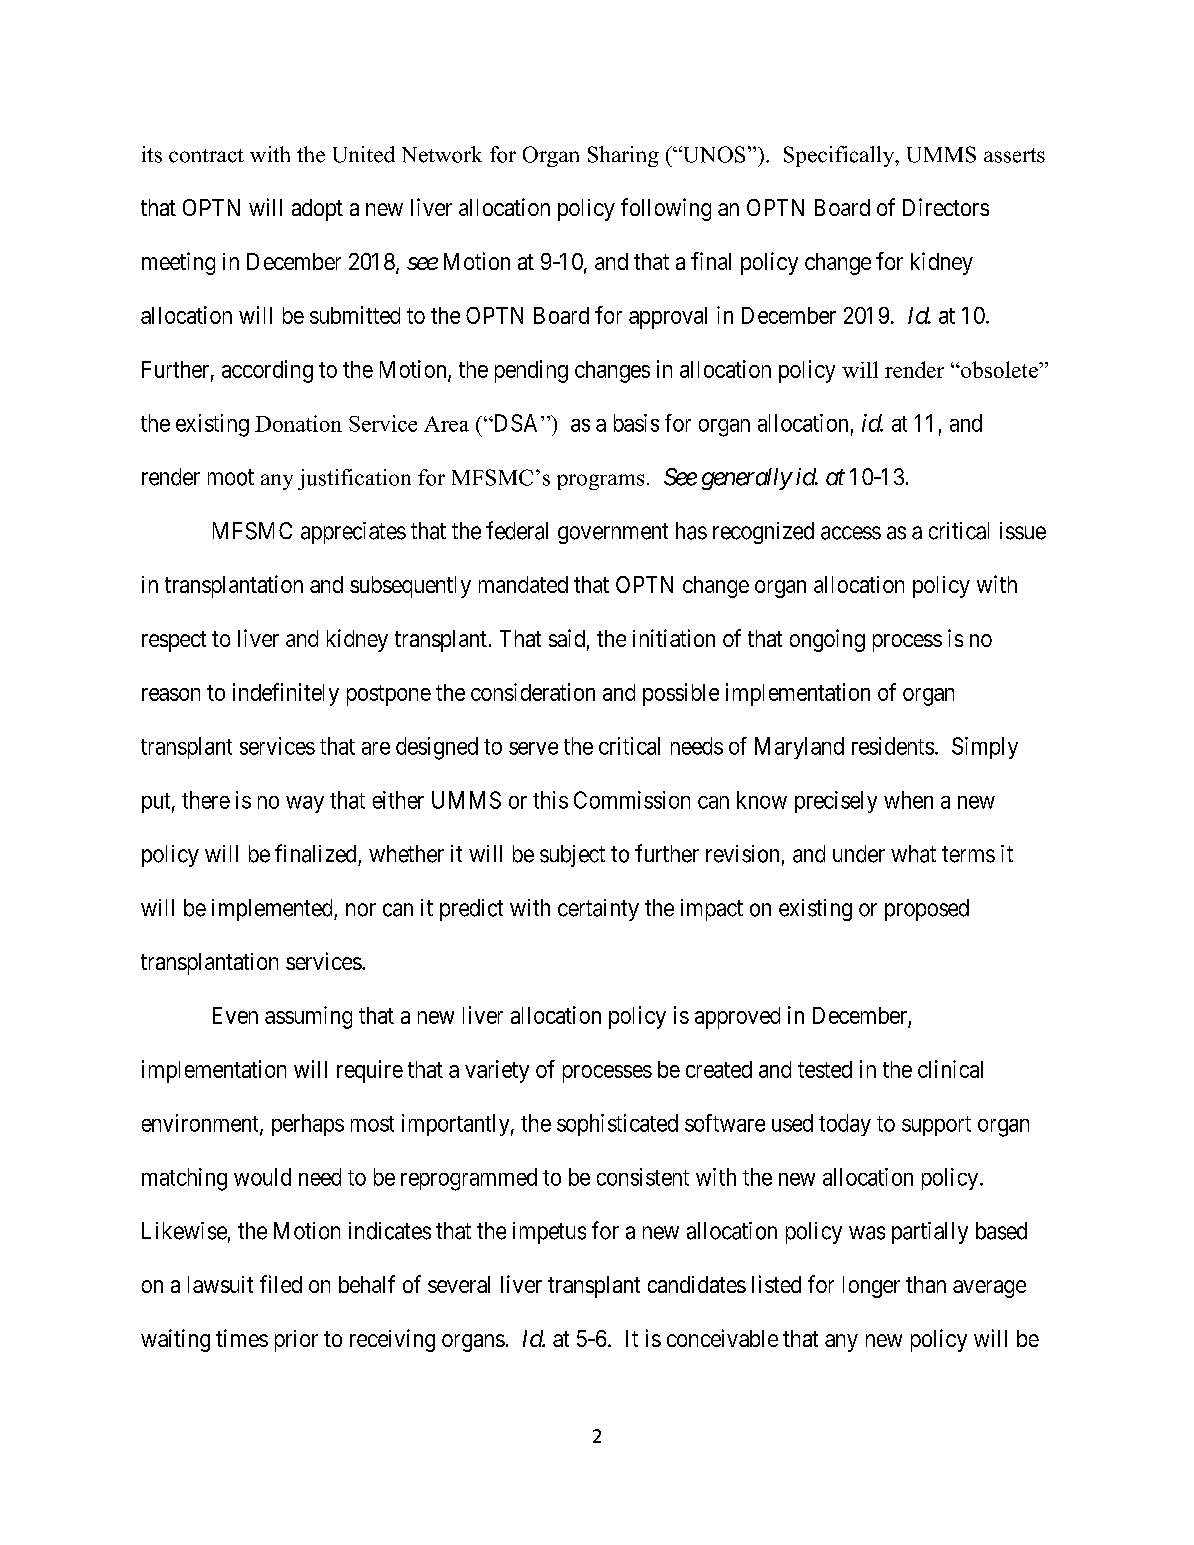  What do you see at coordinates (497, 1071) in the screenshot?
I see `variety` at bounding box center [497, 1071].
